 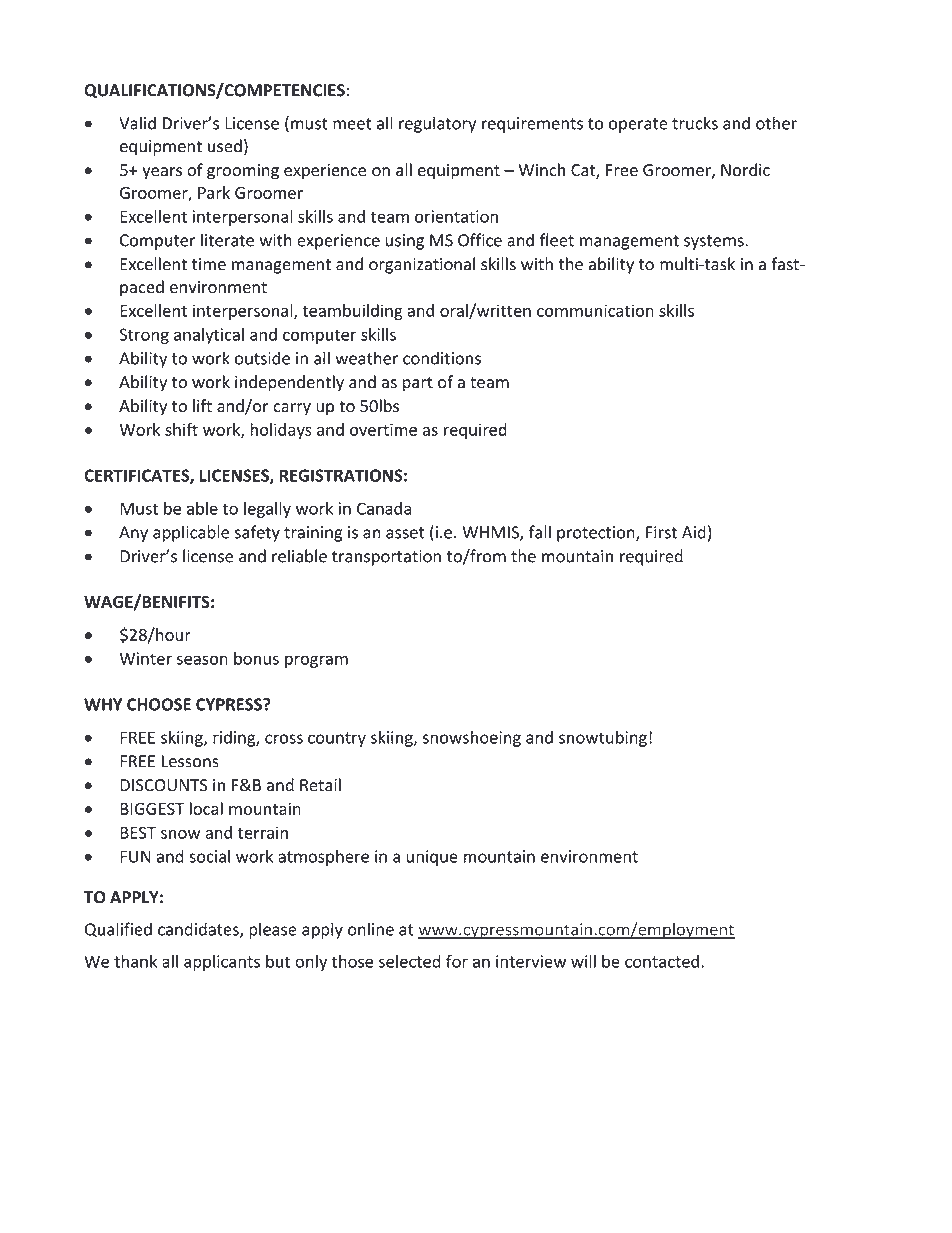 I want to click on conditions, so click(x=442, y=358).
